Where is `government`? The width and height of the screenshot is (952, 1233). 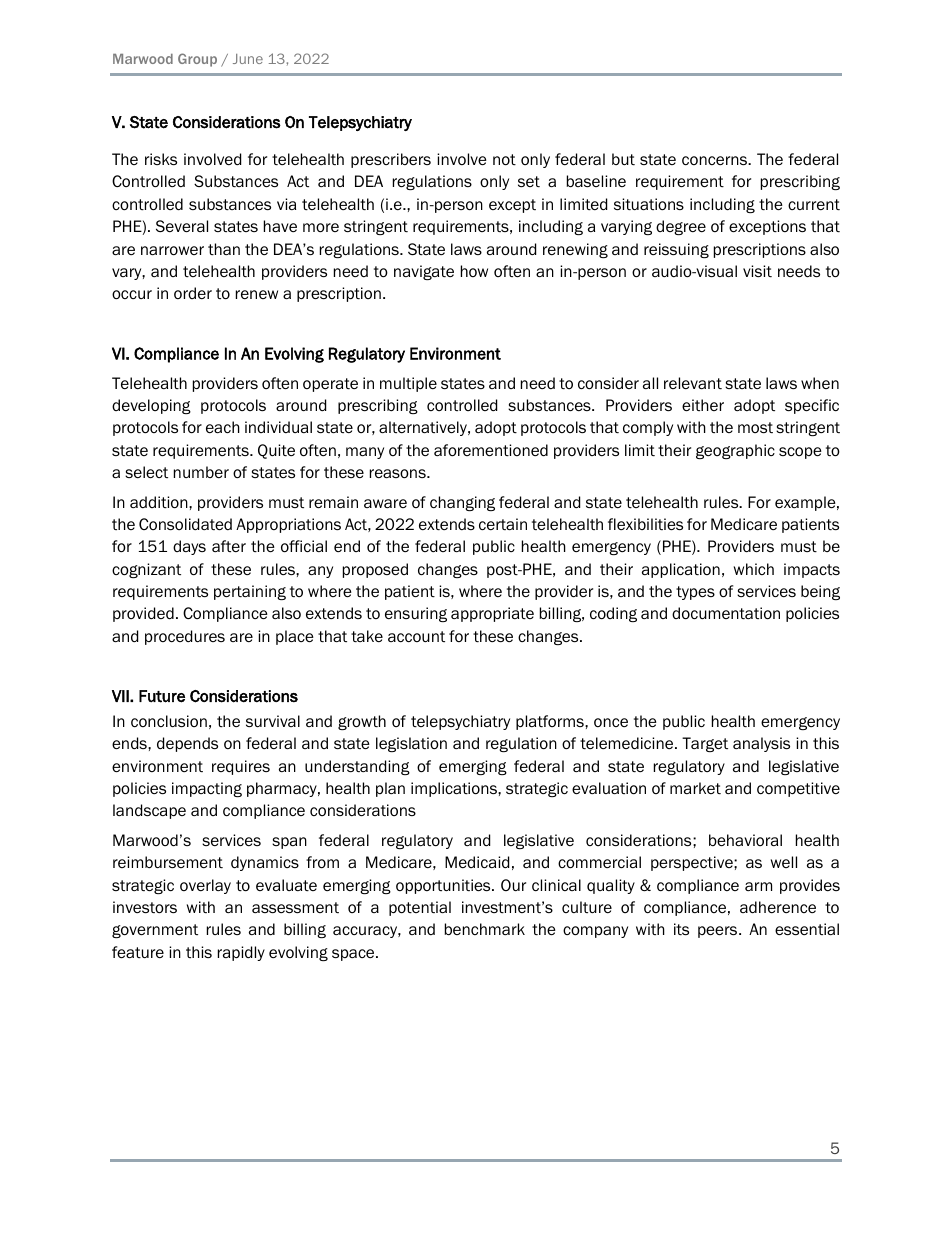 government is located at coordinates (155, 931).
